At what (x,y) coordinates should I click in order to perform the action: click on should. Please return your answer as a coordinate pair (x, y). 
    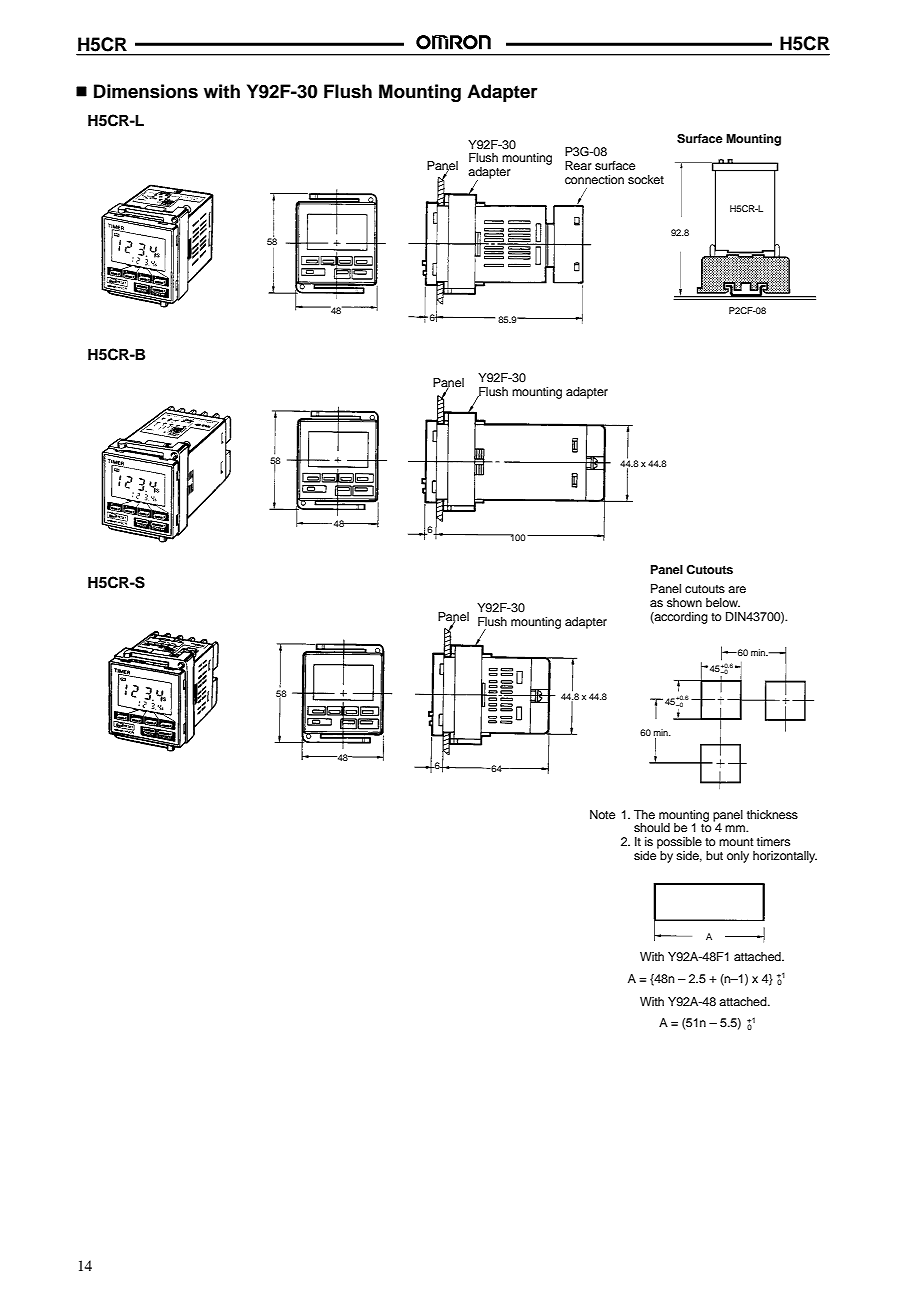
    Looking at the image, I should click on (652, 827).
